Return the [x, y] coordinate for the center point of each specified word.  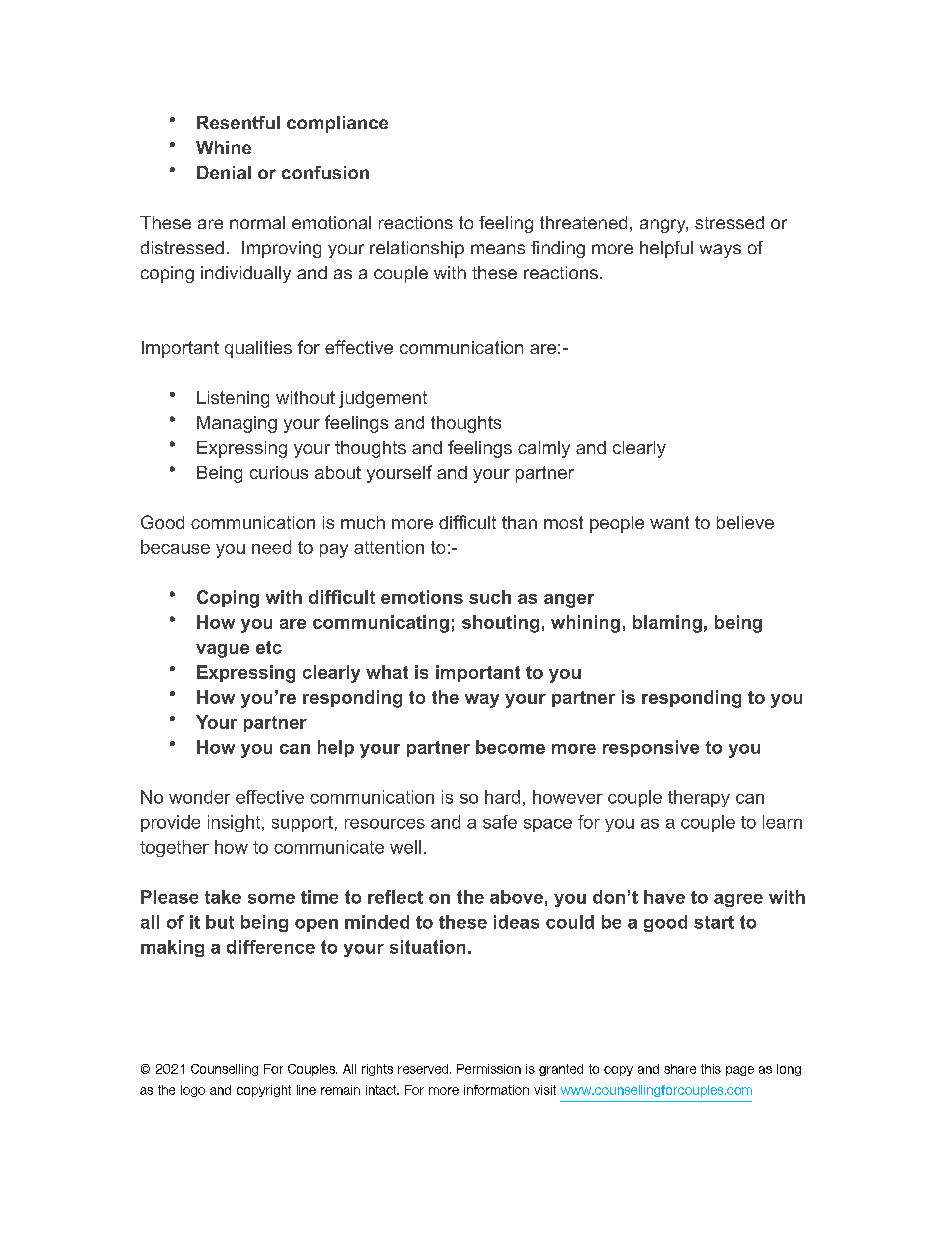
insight [235, 823]
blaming [667, 624]
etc [269, 647]
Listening [233, 399]
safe [500, 822]
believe [745, 522]
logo [193, 1091]
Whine [223, 147]
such [490, 597]
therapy [699, 798]
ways [720, 251]
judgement [383, 399]
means [498, 249]
